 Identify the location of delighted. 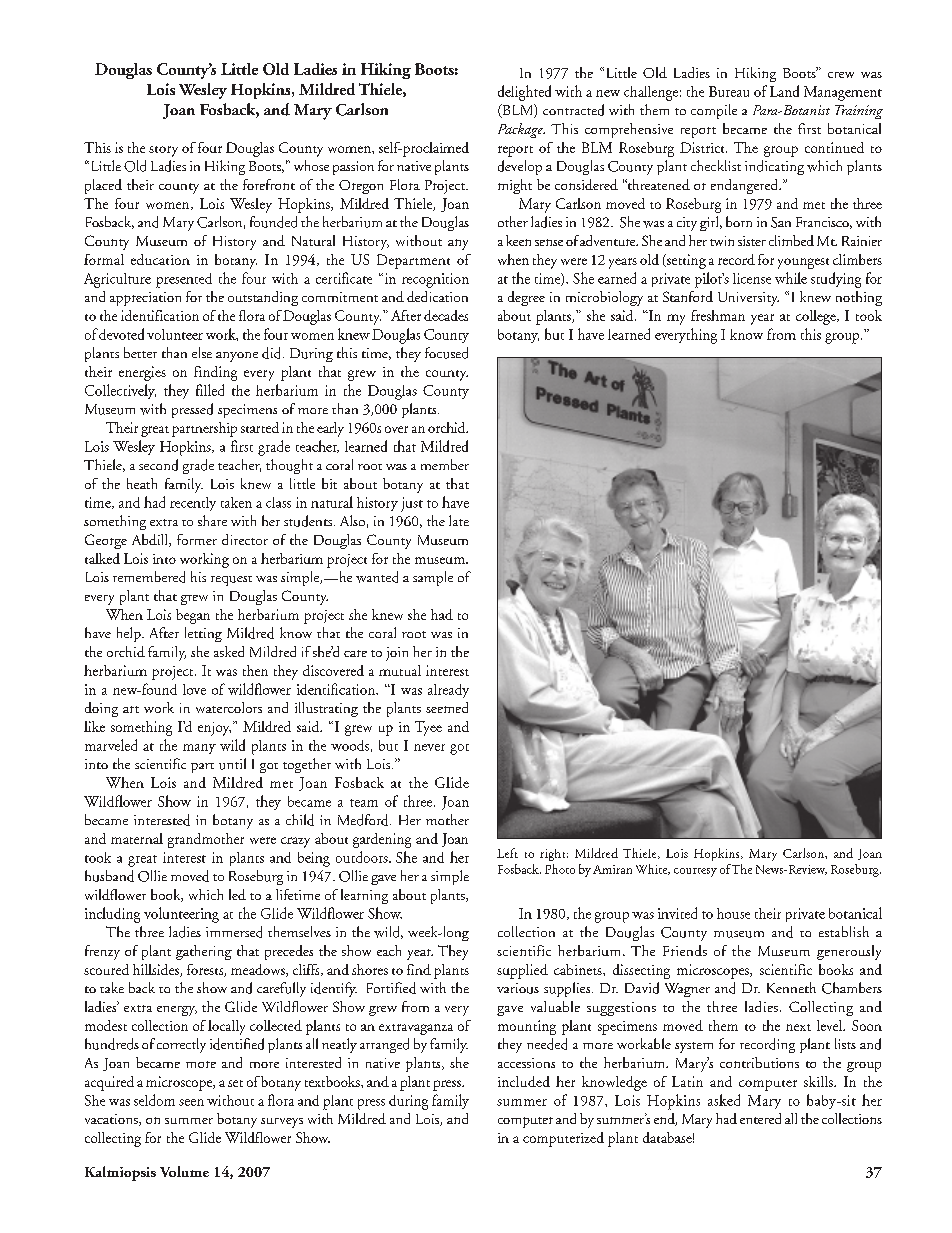
(524, 93).
